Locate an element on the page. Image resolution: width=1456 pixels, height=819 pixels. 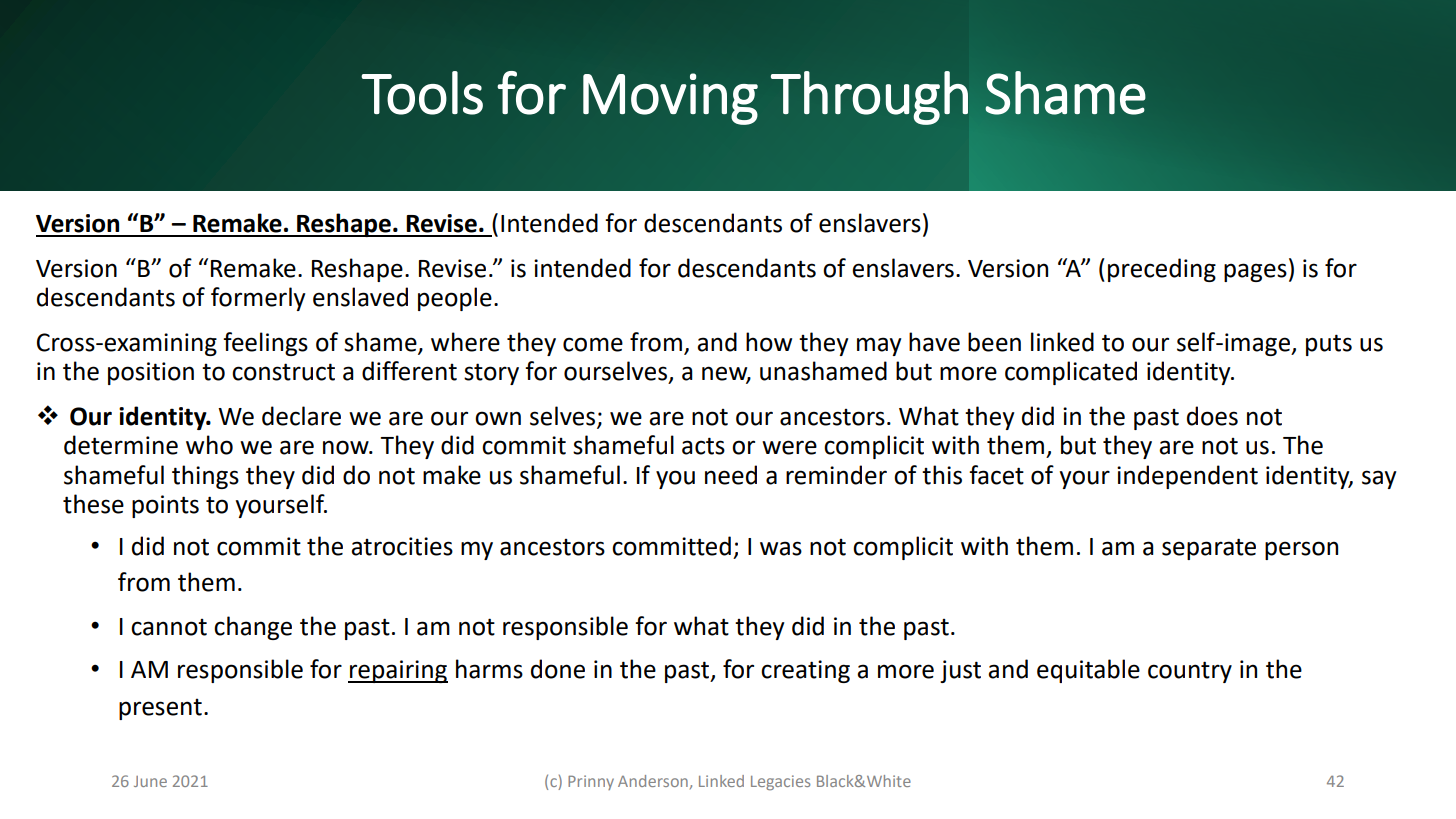
formerly is located at coordinates (258, 299).
